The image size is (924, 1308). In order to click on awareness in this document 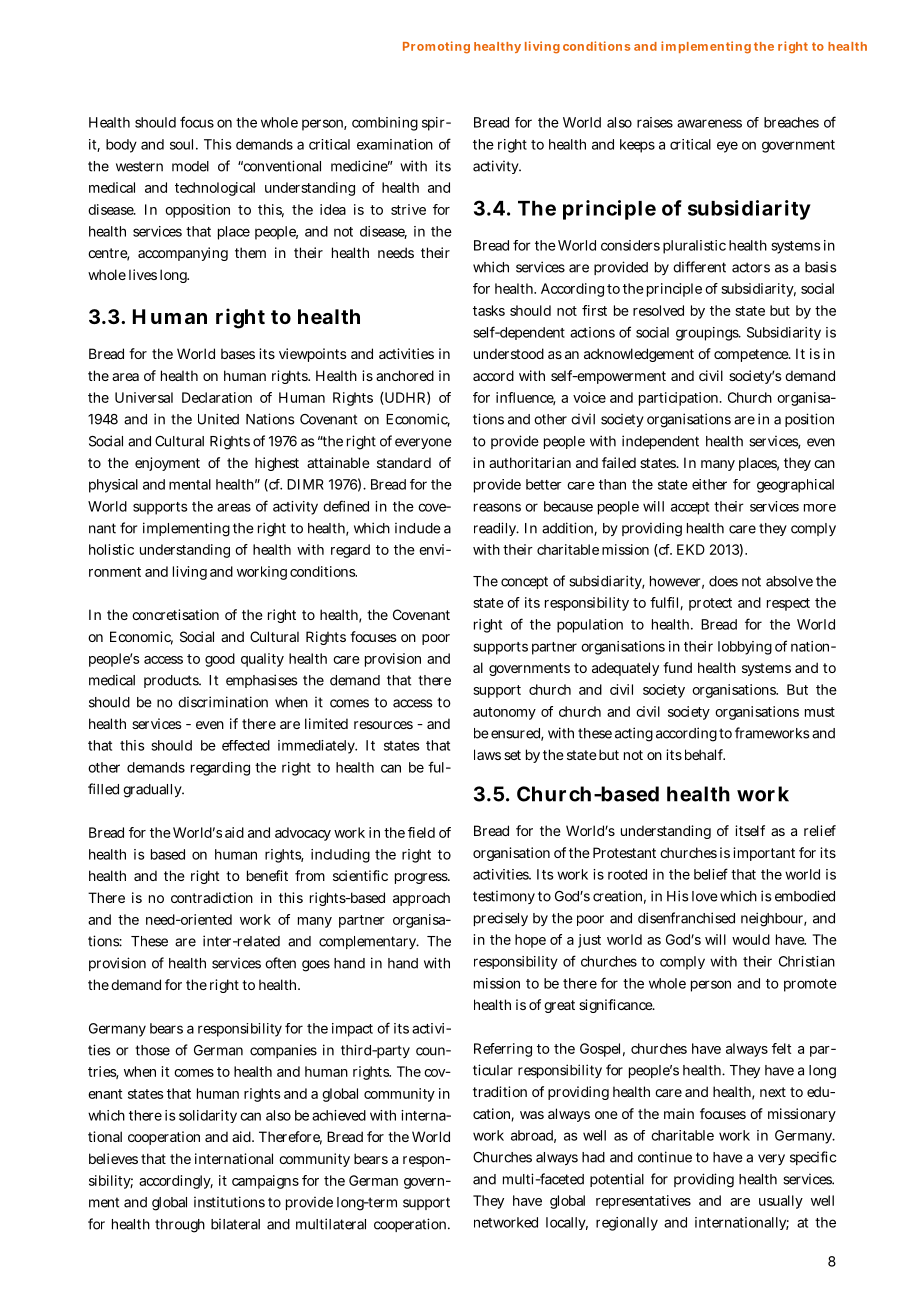, I will do `click(709, 123)`.
